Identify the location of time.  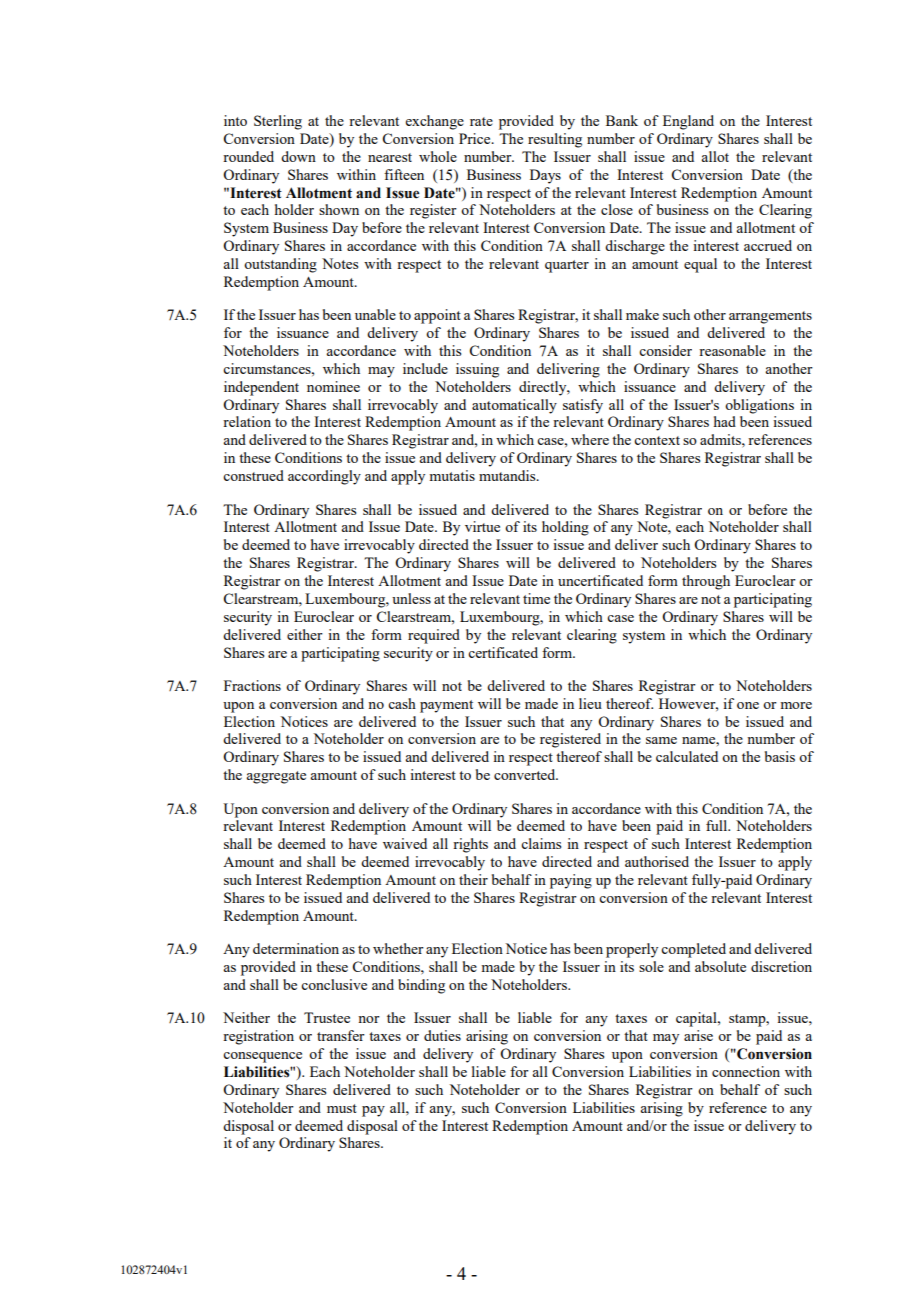
(536, 598).
